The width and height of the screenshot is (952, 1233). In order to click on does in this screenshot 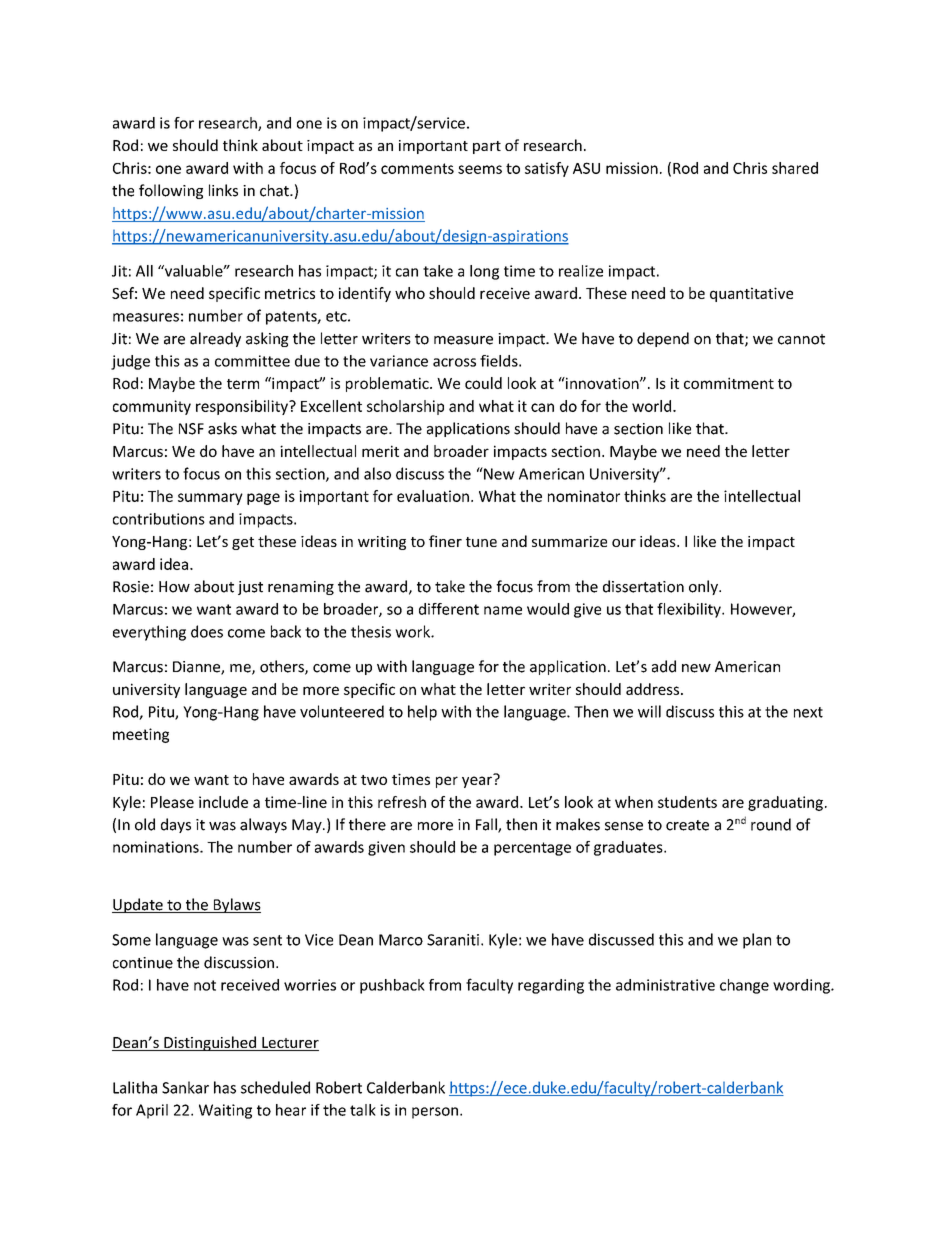, I will do `click(207, 631)`.
